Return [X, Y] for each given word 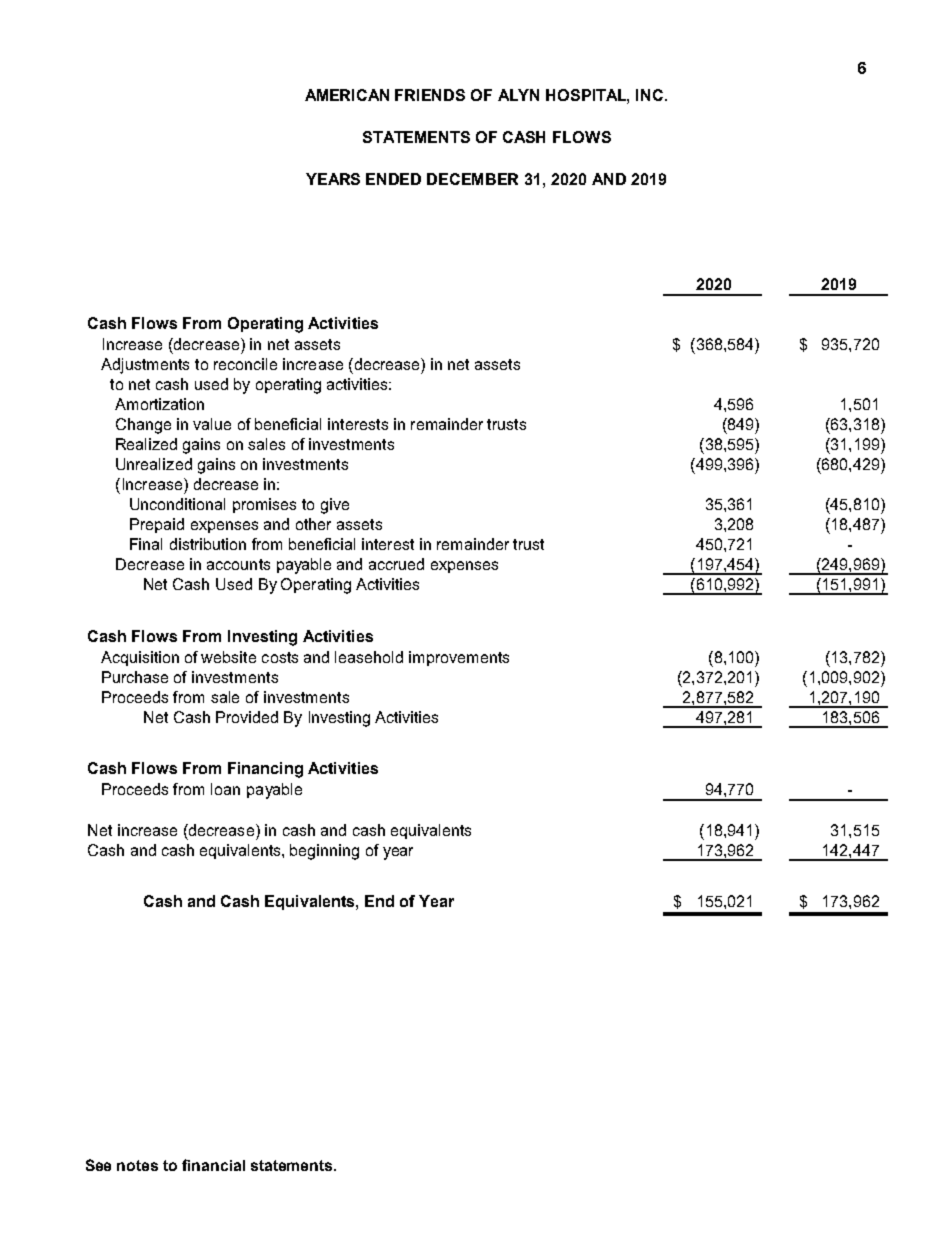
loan [225, 789]
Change [143, 426]
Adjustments [145, 366]
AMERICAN [347, 95]
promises [264, 505]
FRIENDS [430, 95]
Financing [265, 770]
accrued [396, 564]
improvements [459, 658]
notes [137, 1165]
